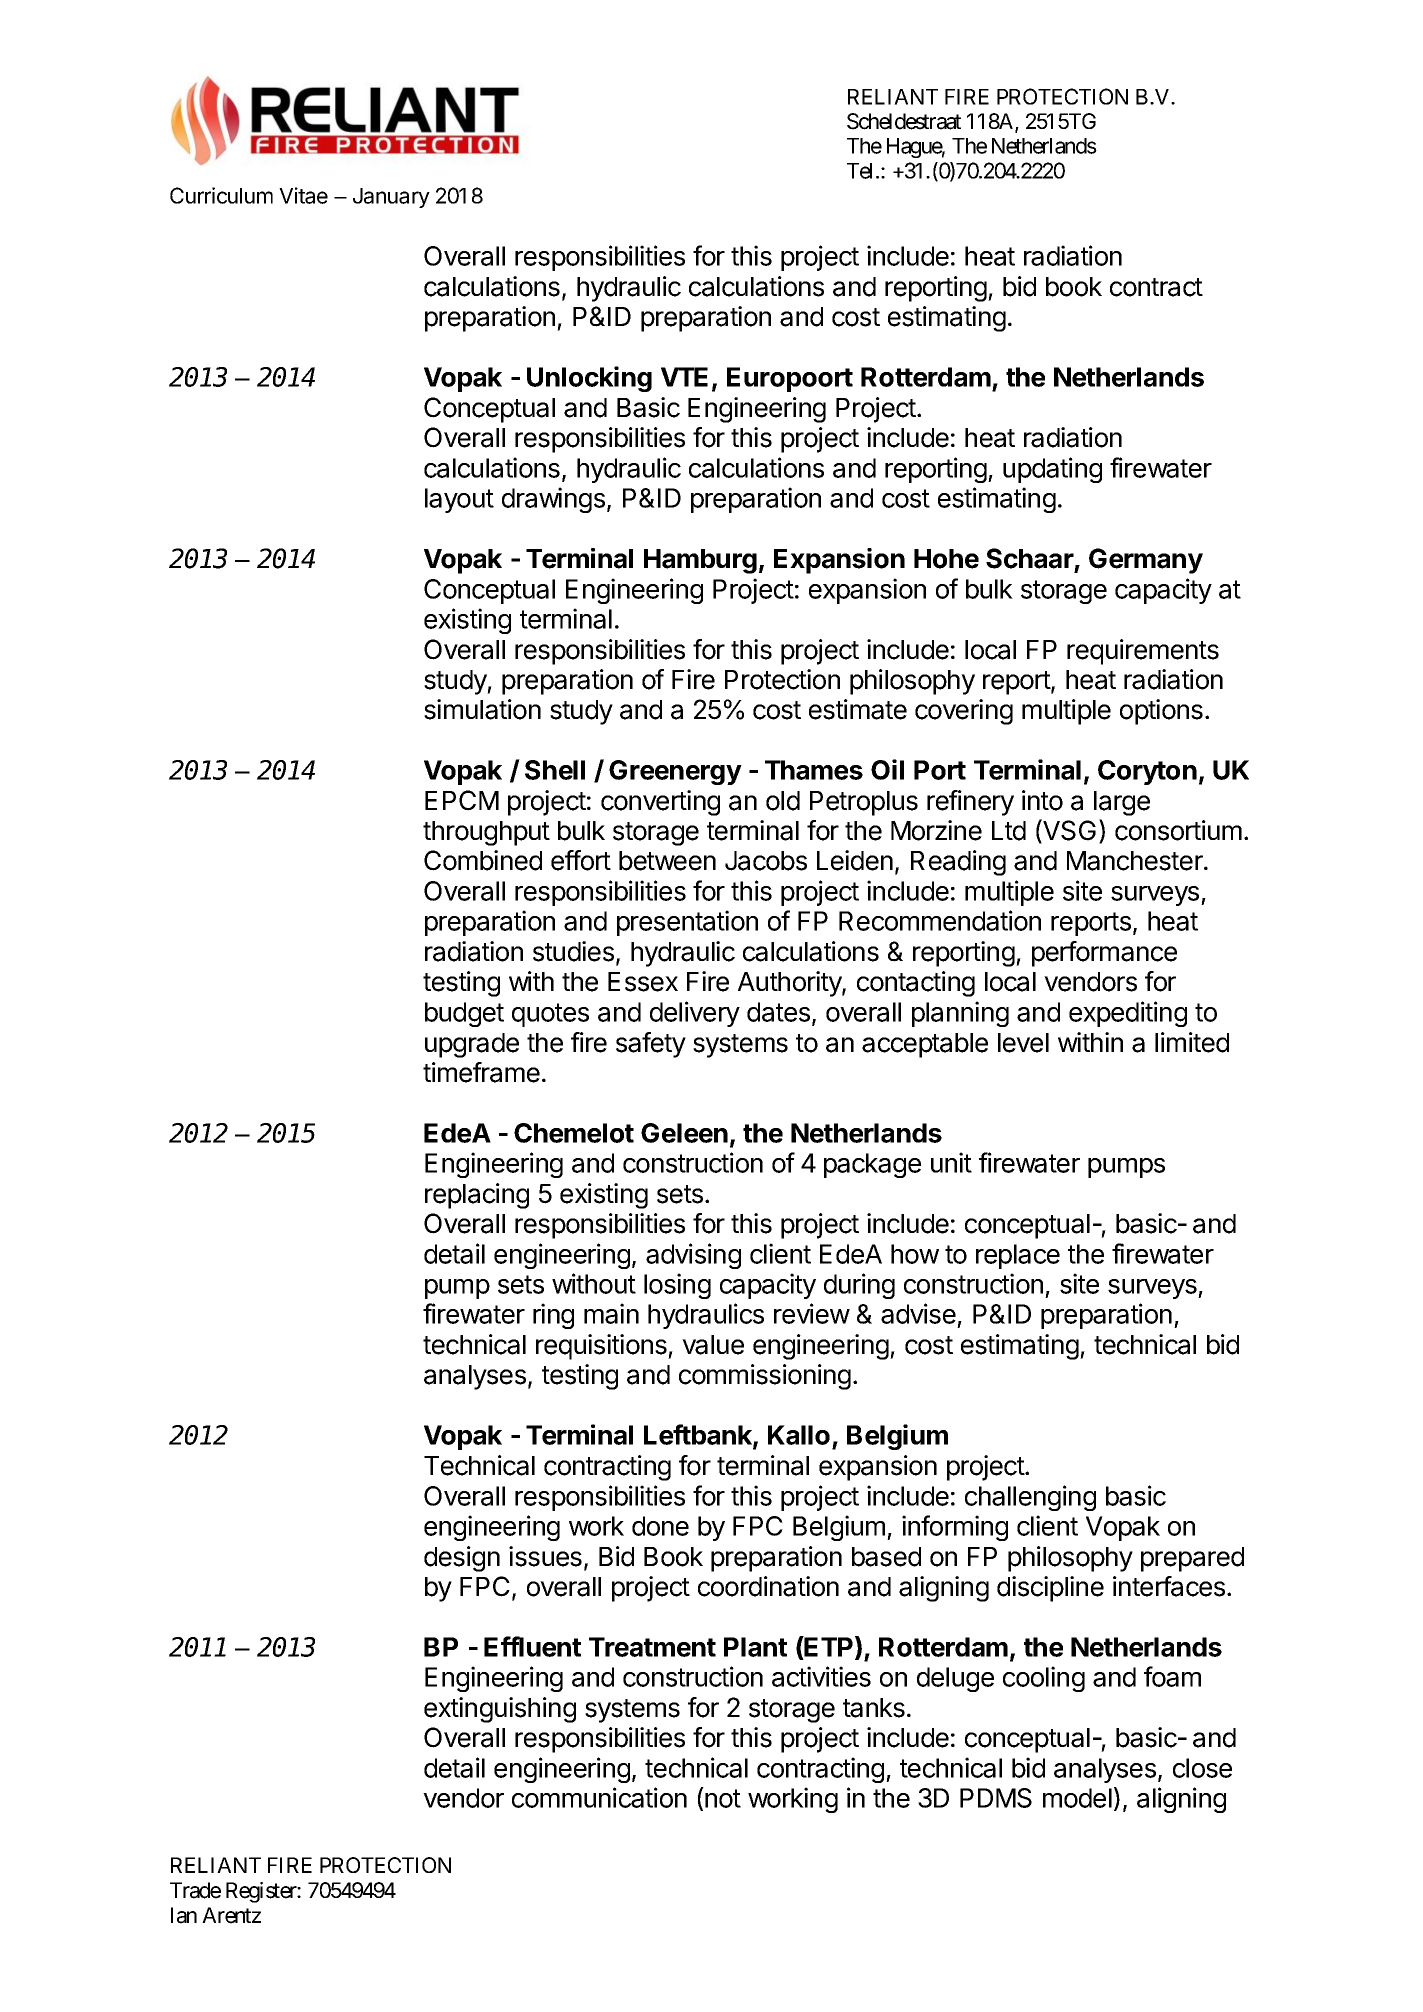 This page has width=1423, height=2012. What do you see at coordinates (660, 803) in the page?
I see `converting` at bounding box center [660, 803].
